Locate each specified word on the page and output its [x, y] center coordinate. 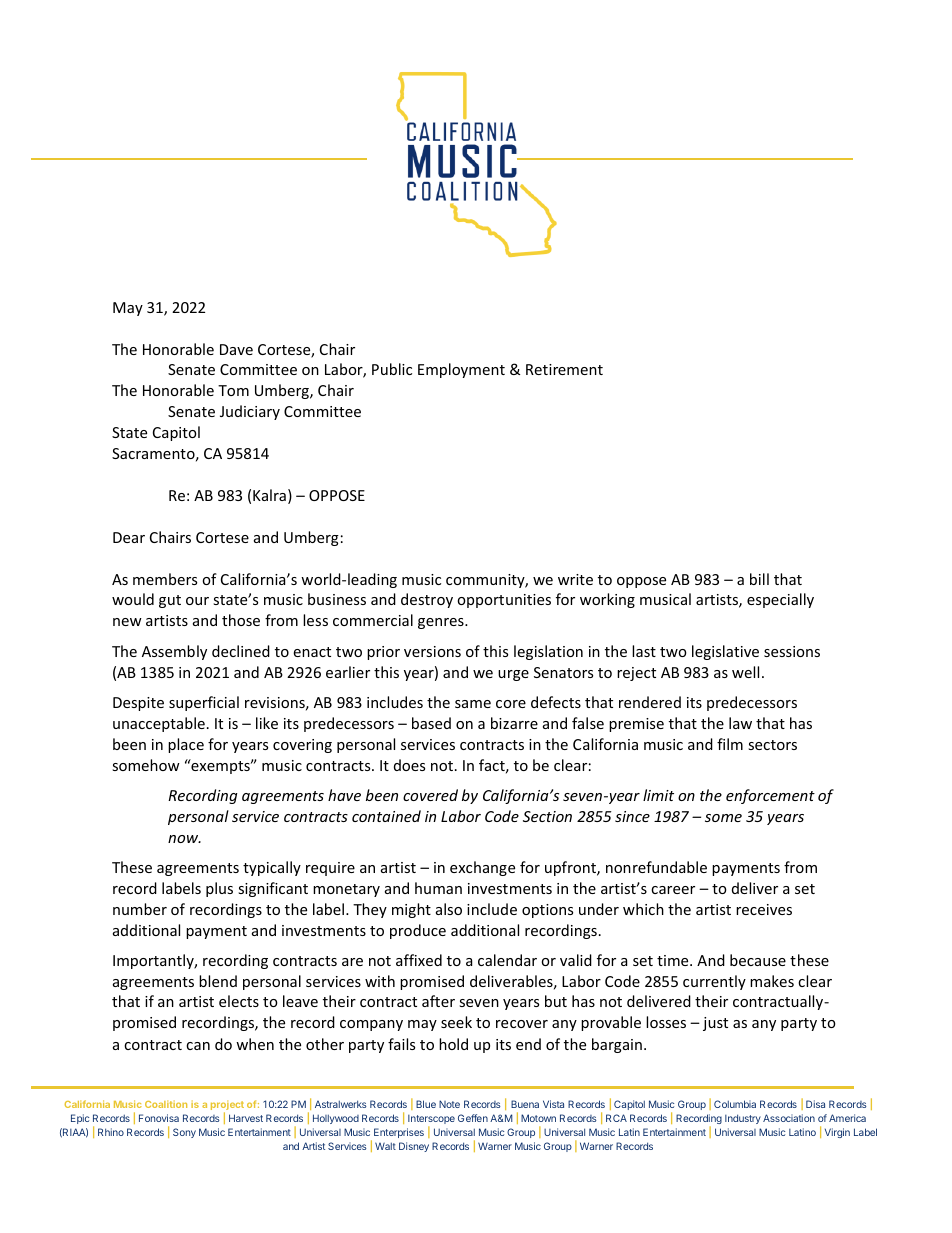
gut [170, 601]
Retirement [564, 369]
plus [219, 889]
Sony [184, 1133]
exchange [482, 868]
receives [764, 909]
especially [780, 600]
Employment [461, 370]
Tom [233, 390]
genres [442, 623]
